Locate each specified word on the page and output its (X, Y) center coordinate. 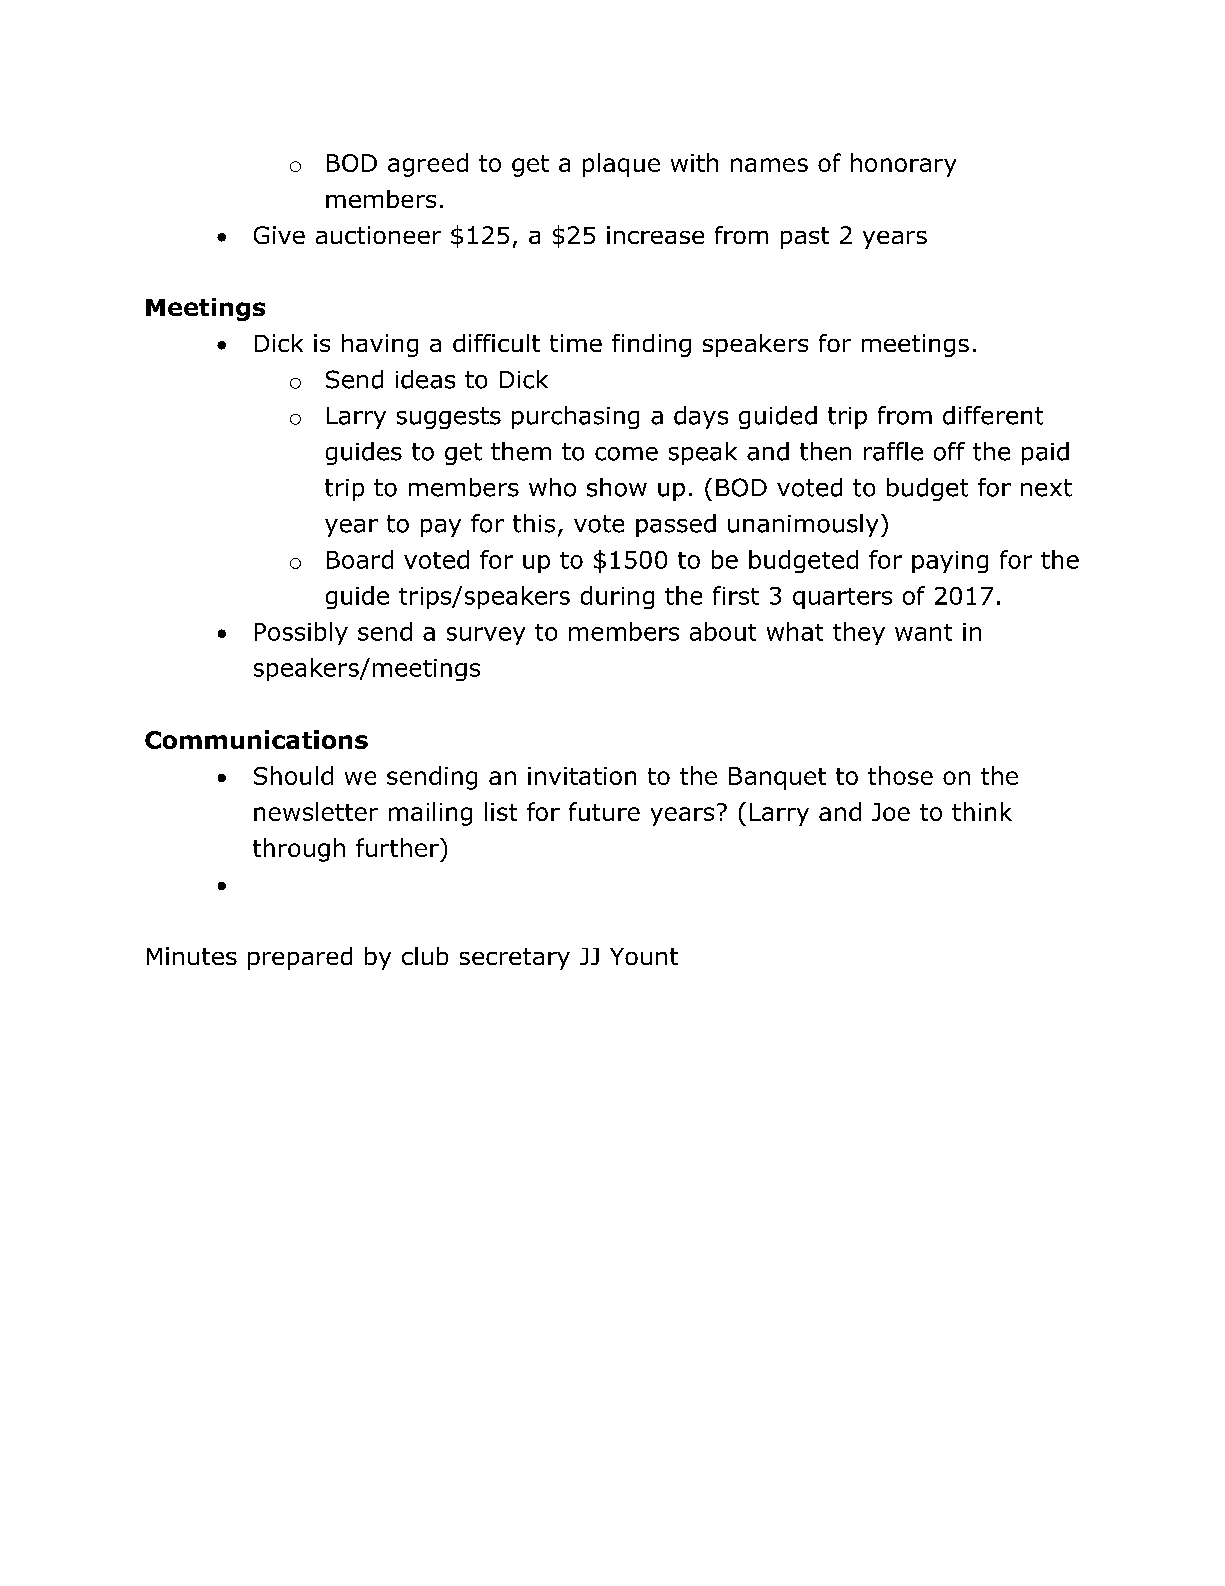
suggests (449, 418)
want (923, 632)
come (626, 454)
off (949, 451)
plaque (621, 165)
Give (279, 235)
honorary (903, 165)
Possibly (301, 633)
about (723, 631)
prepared (300, 958)
